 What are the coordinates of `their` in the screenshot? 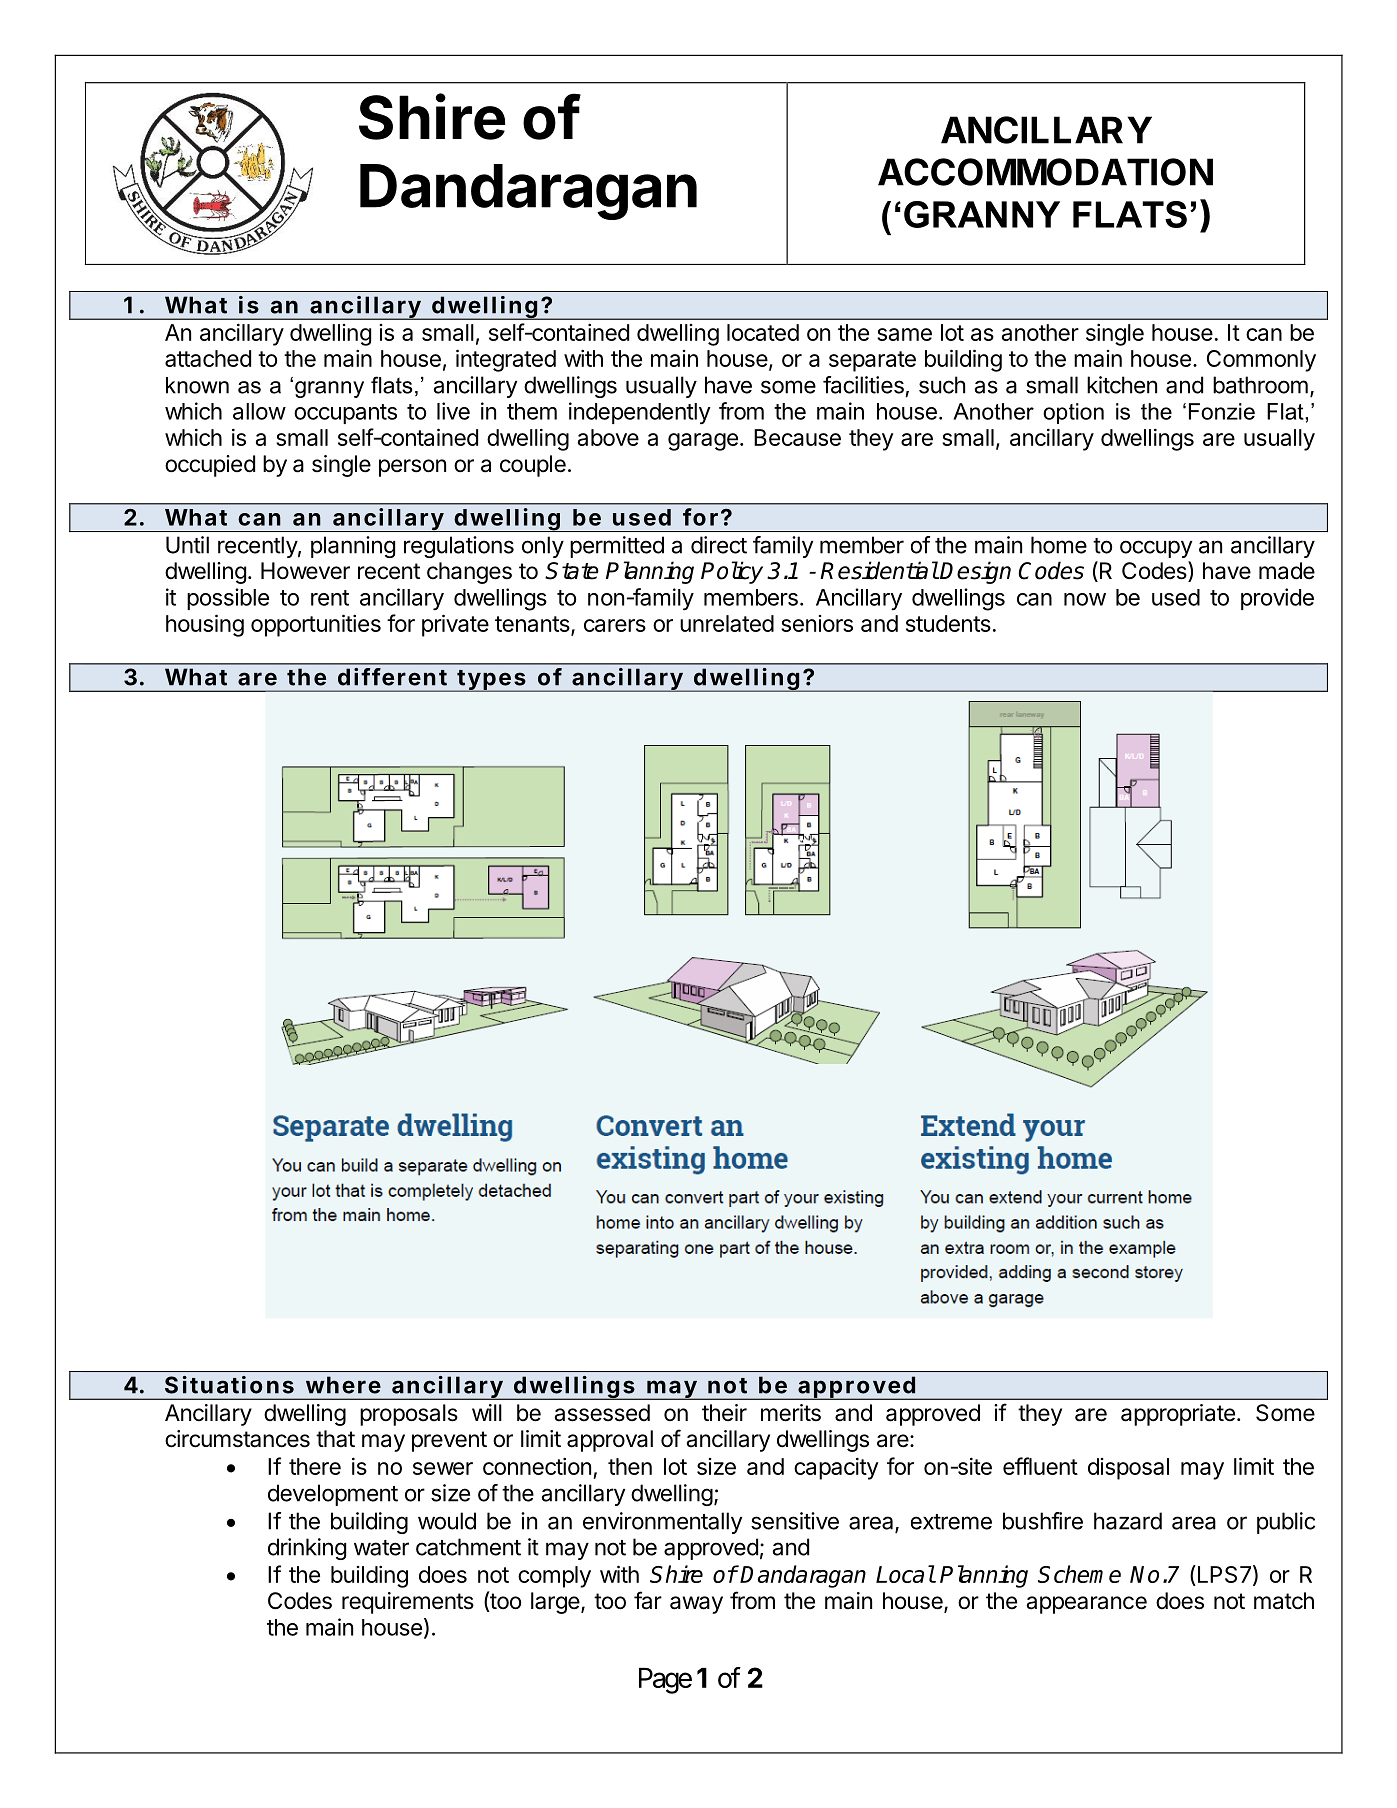 It's located at (724, 1413).
